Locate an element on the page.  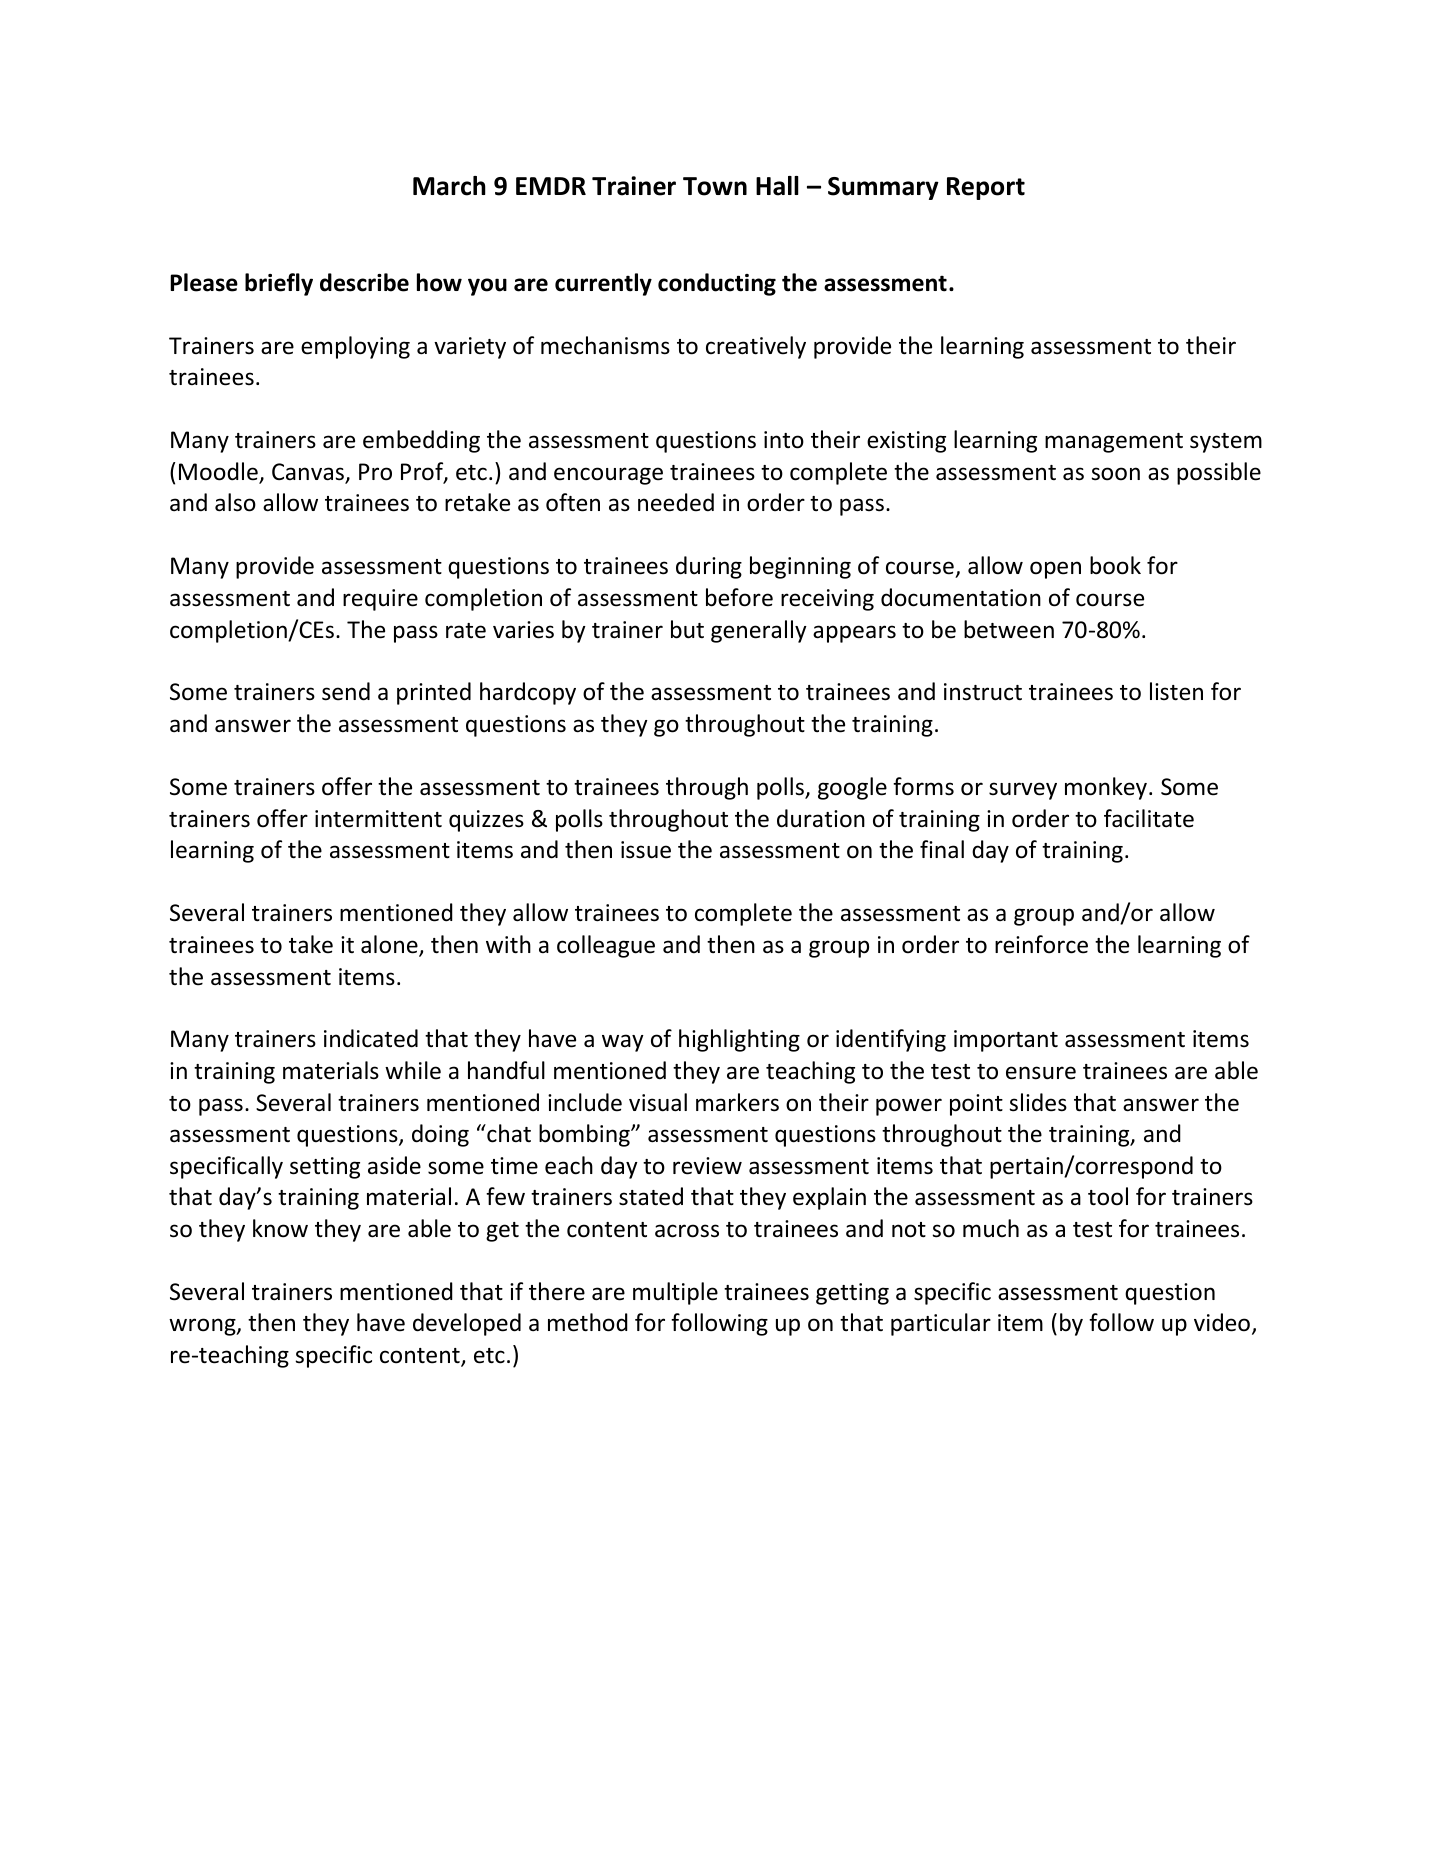
needed is located at coordinates (676, 502).
